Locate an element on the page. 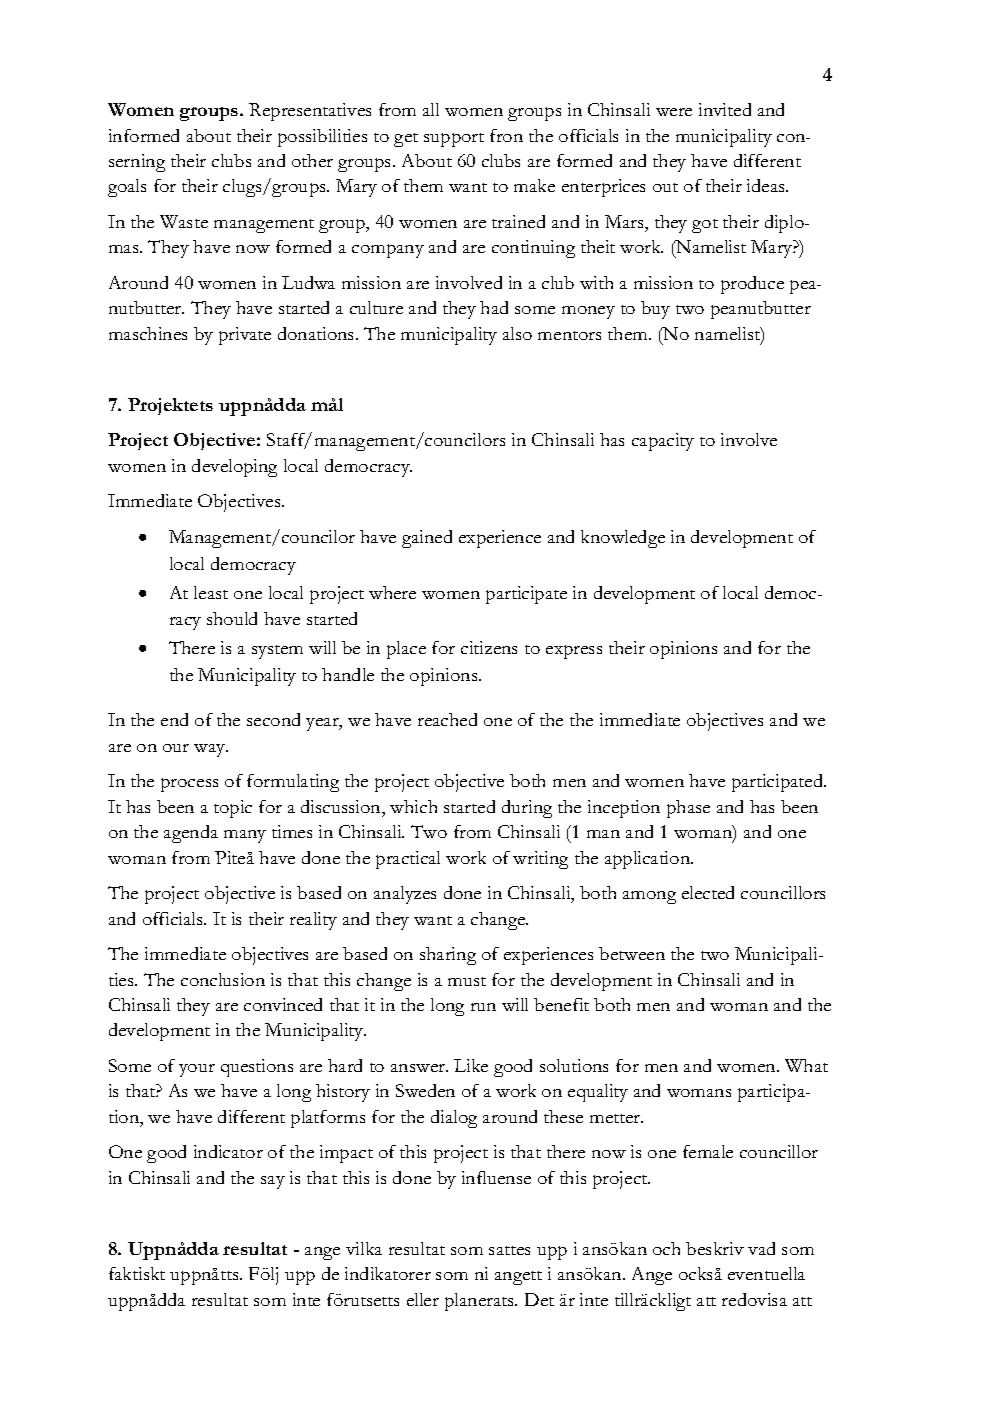 This page has height=1424, width=1006. developing is located at coordinates (234, 468).
